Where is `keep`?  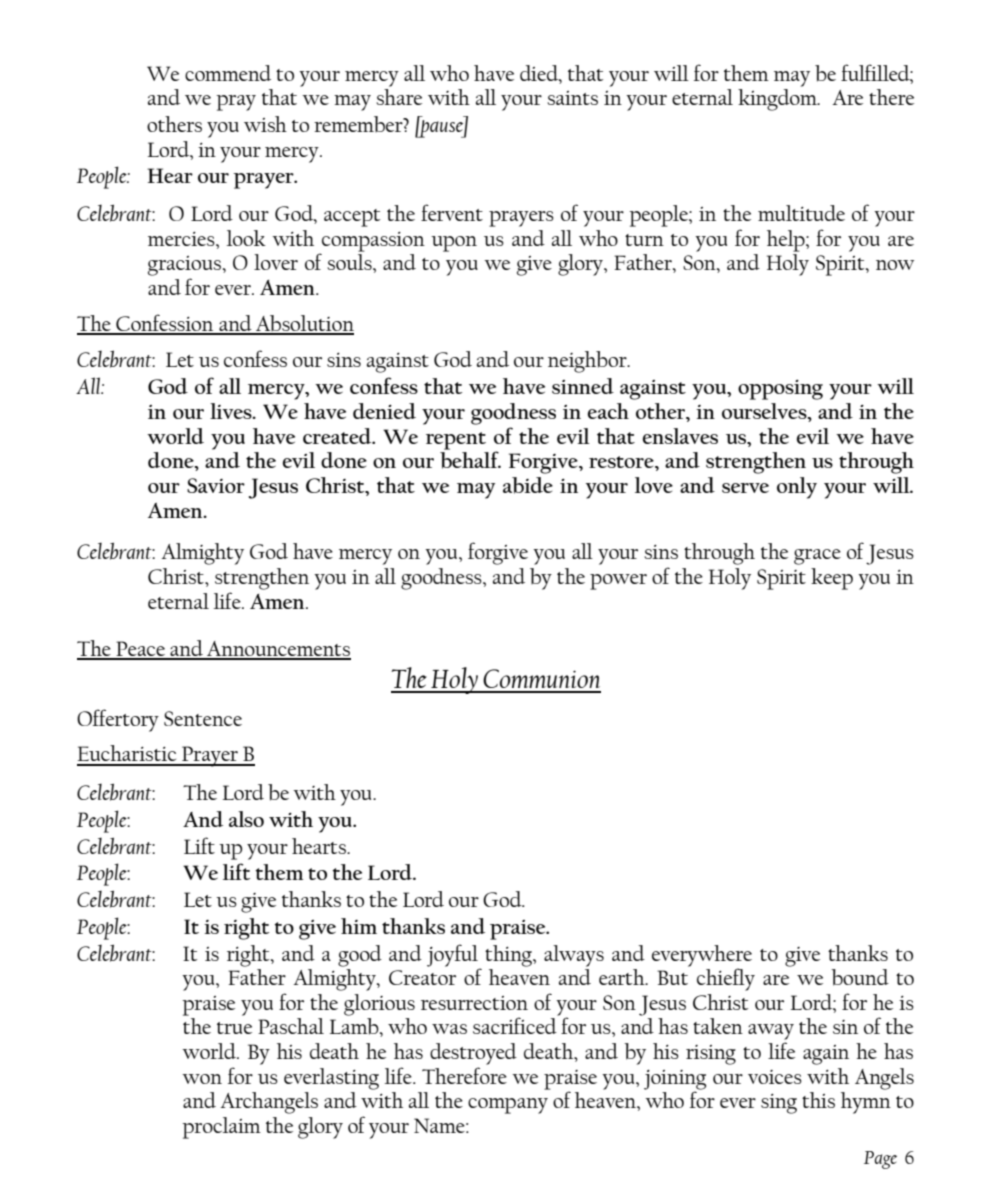 keep is located at coordinates (832, 579).
